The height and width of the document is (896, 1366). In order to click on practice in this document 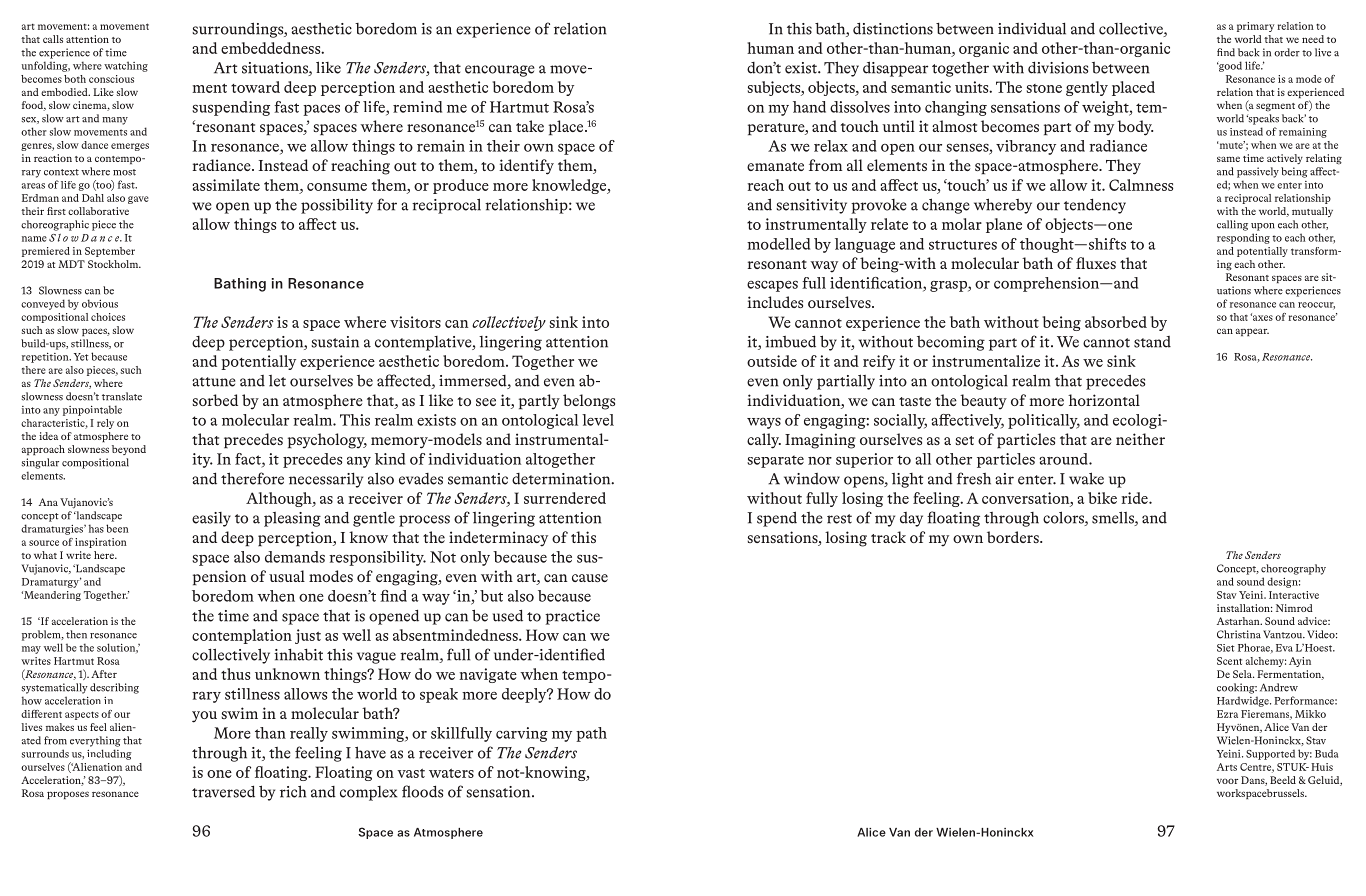, I will do `click(572, 617)`.
